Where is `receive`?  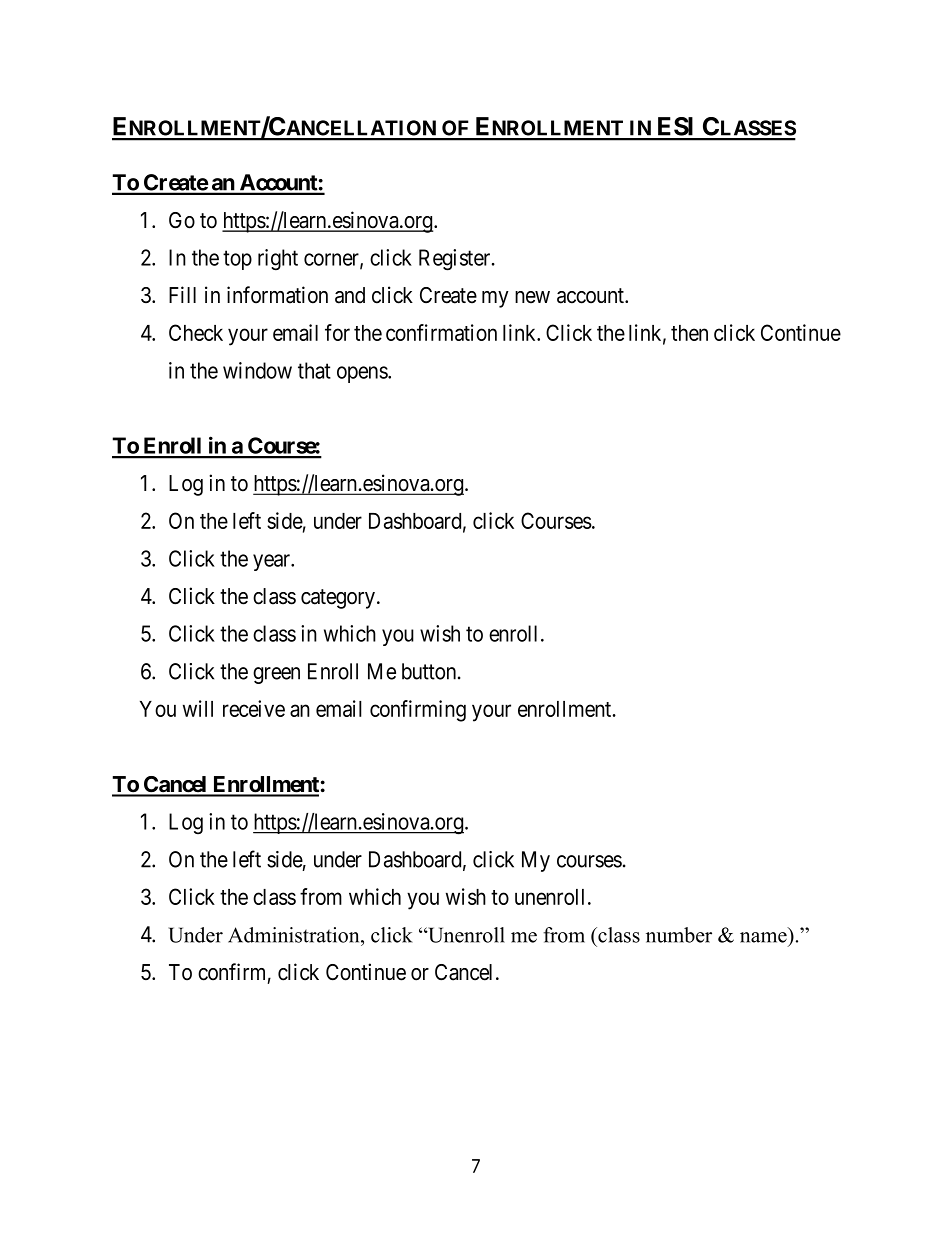 receive is located at coordinates (254, 708).
